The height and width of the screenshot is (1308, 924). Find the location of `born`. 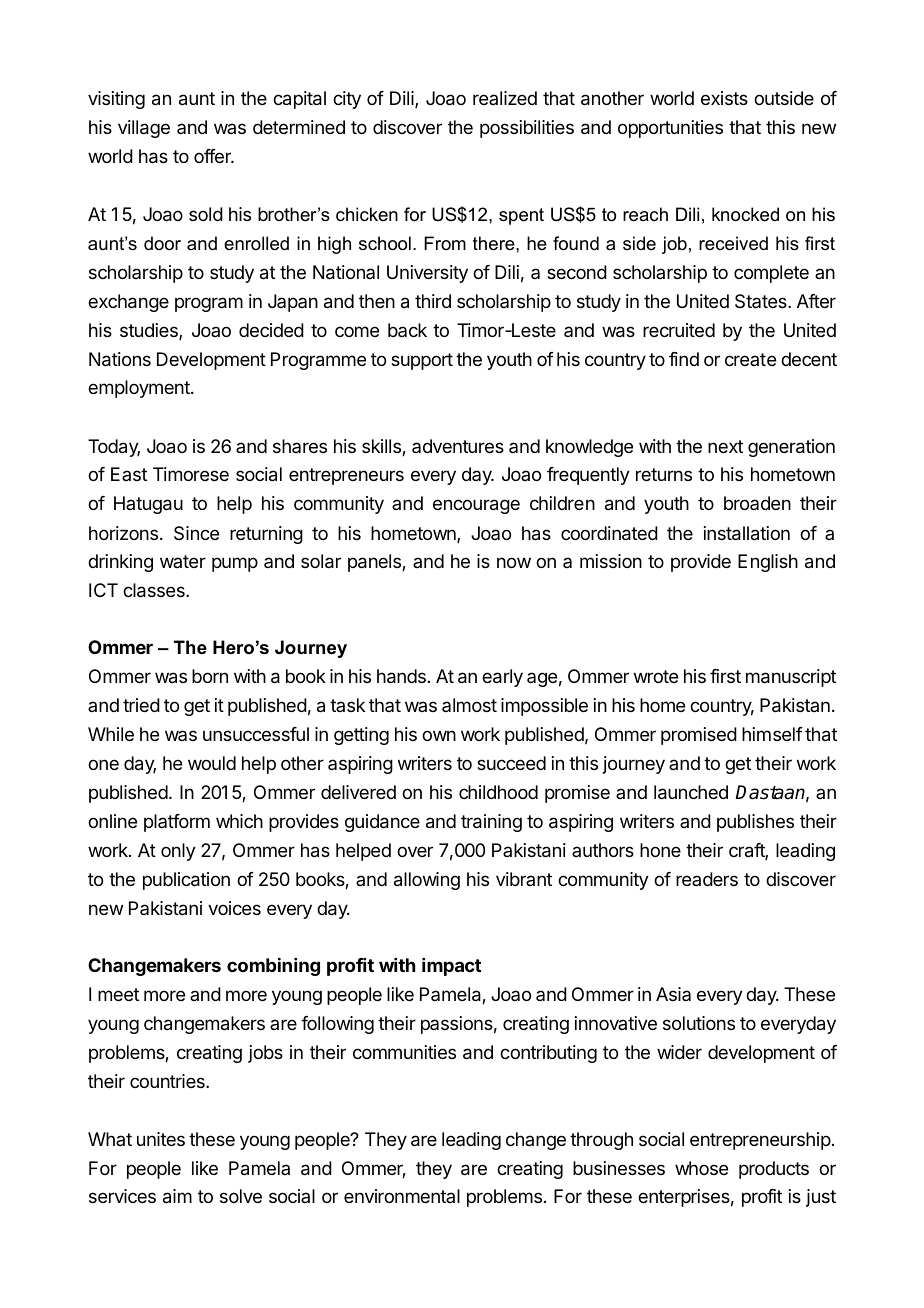

born is located at coordinates (210, 676).
